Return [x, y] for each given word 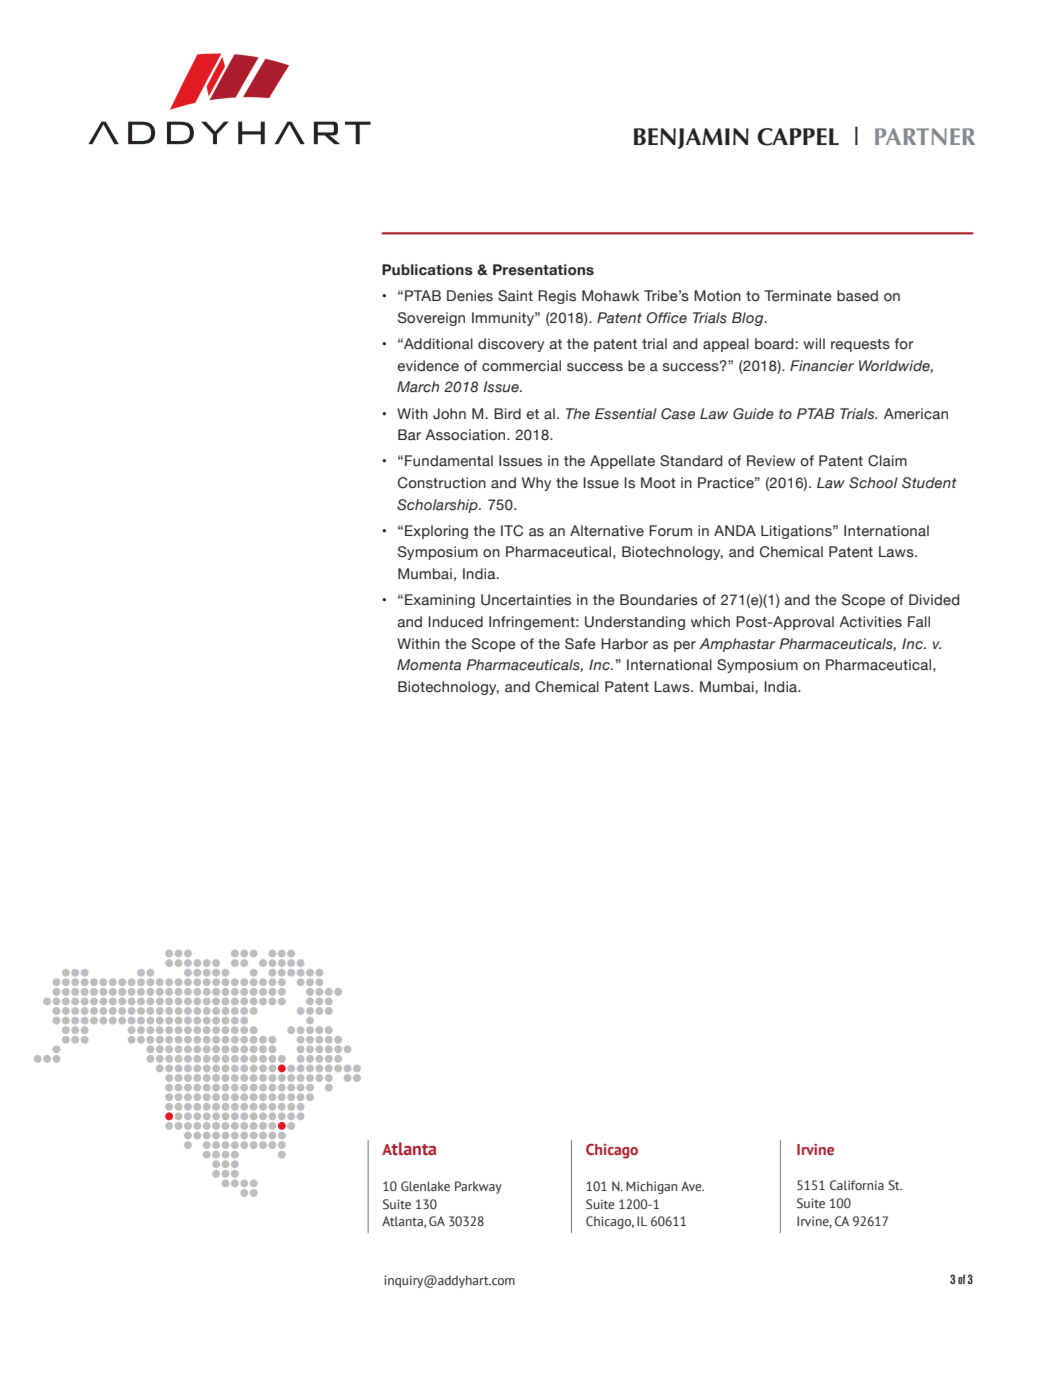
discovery [511, 345]
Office [667, 318]
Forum [670, 531]
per [685, 646]
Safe [580, 644]
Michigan [651, 1187]
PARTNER [925, 136]
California [857, 1185]
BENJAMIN [691, 138]
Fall [919, 622]
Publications [427, 270]
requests [860, 345]
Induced [455, 622]
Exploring [436, 532]
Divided [934, 600]
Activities [870, 622]
